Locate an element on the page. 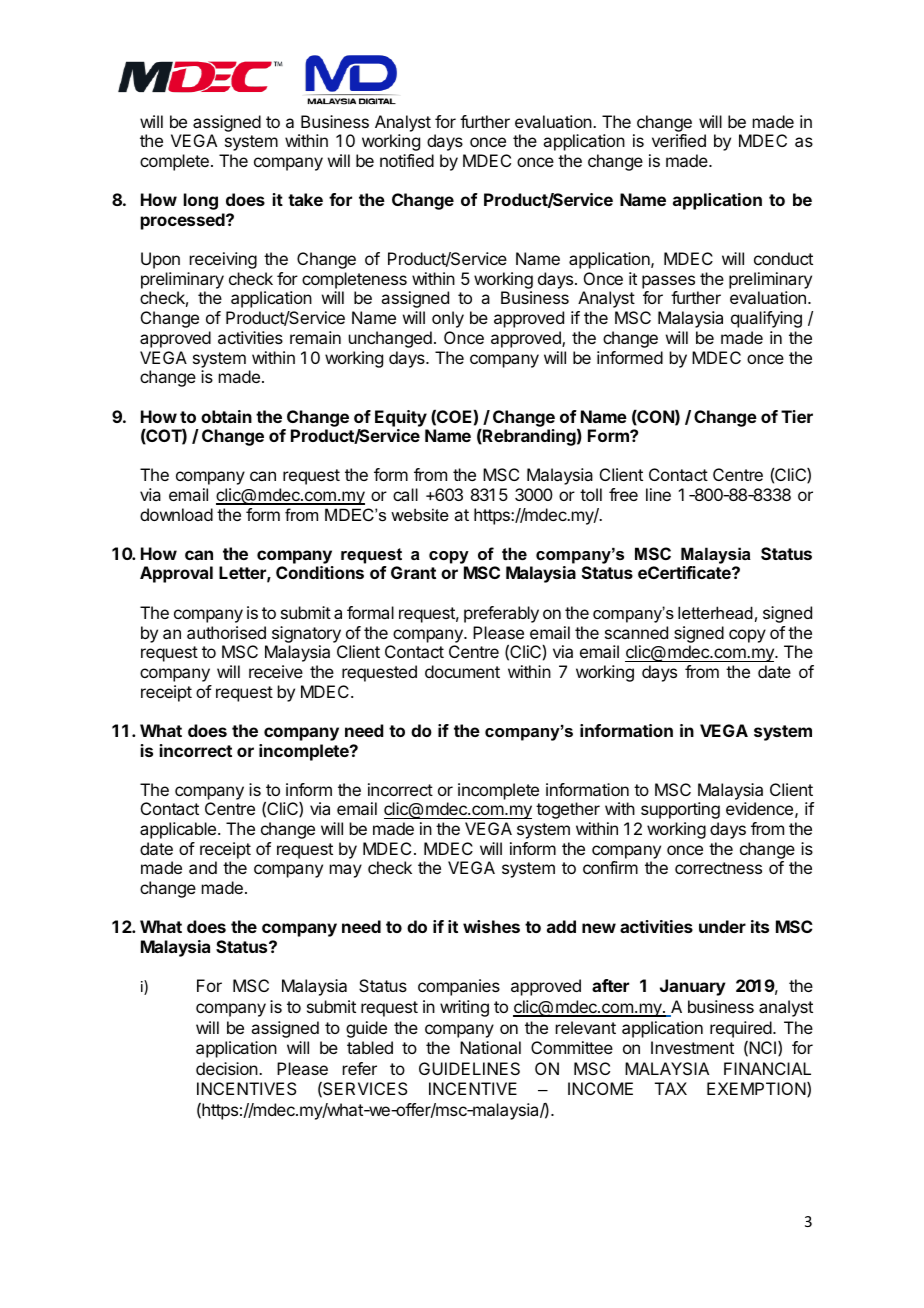  notified is located at coordinates (407, 160).
